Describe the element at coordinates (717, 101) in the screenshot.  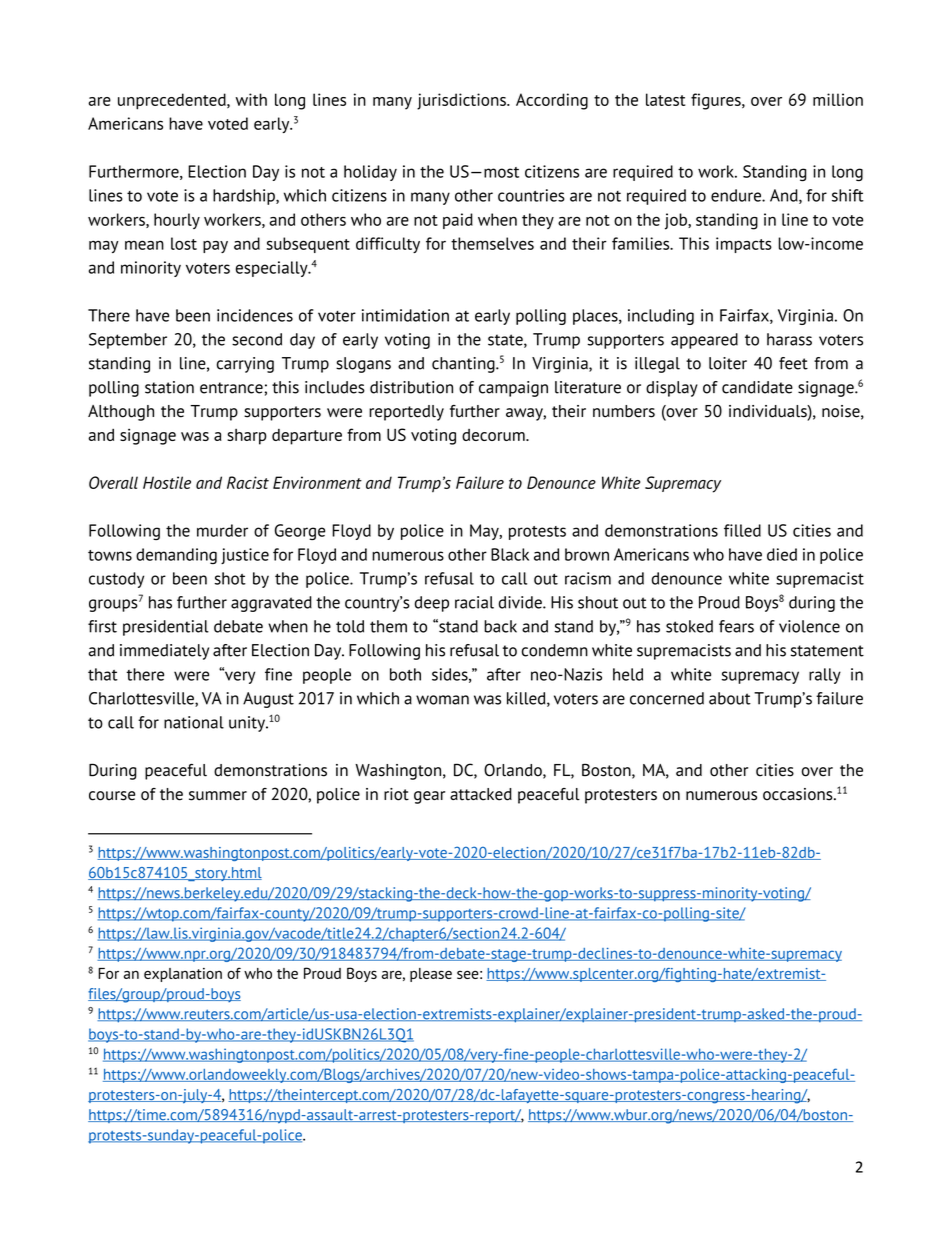
I see `figures` at that location.
